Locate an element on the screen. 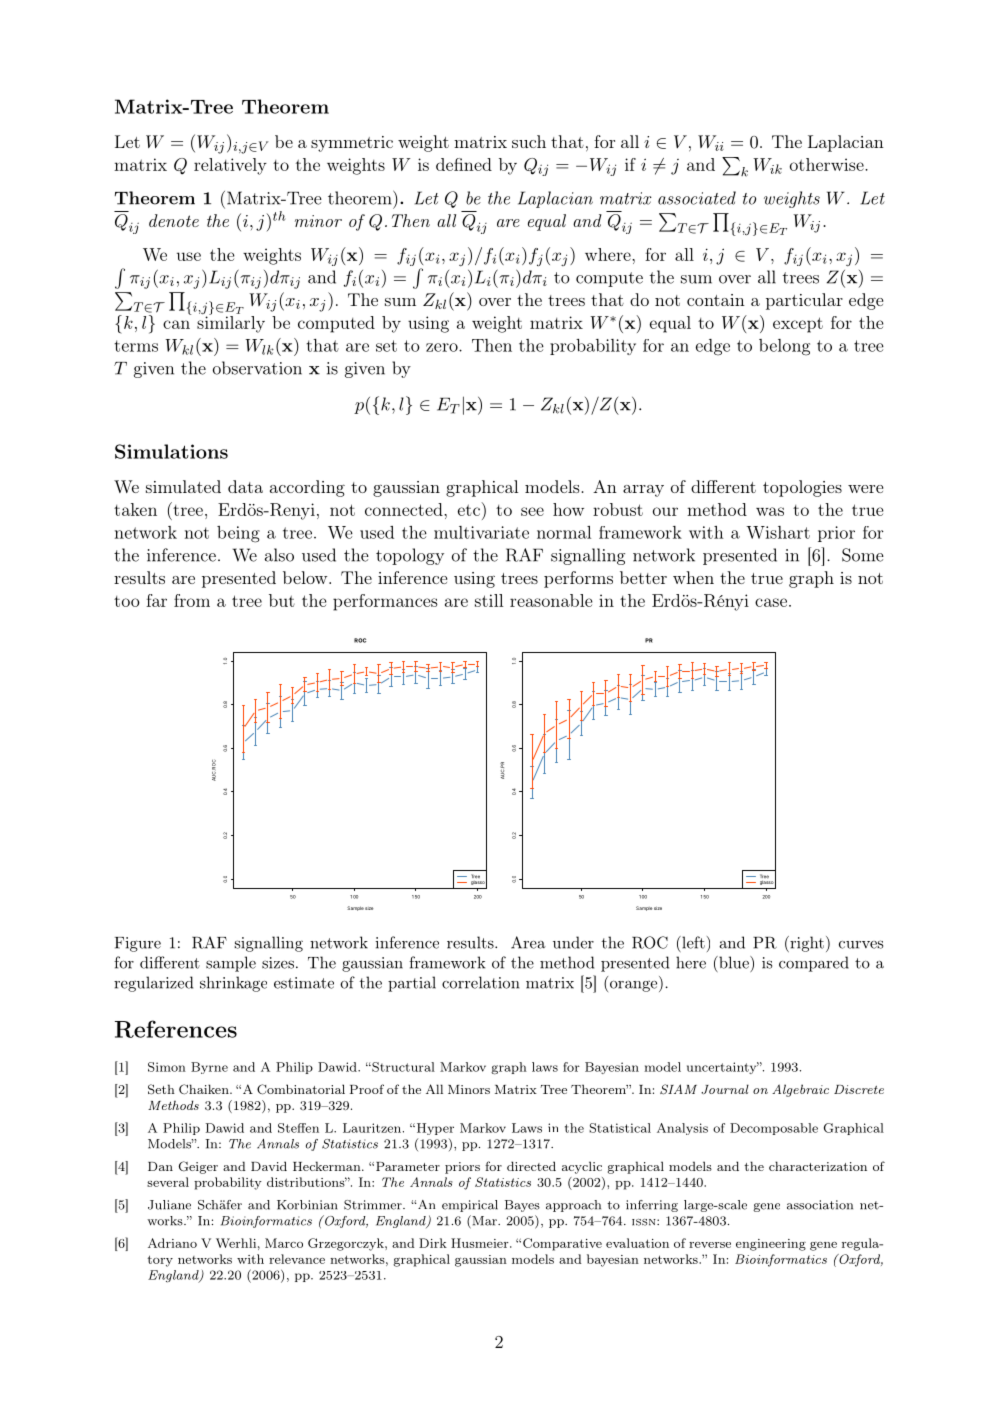 The image size is (998, 1412). empirical is located at coordinates (470, 1206).
